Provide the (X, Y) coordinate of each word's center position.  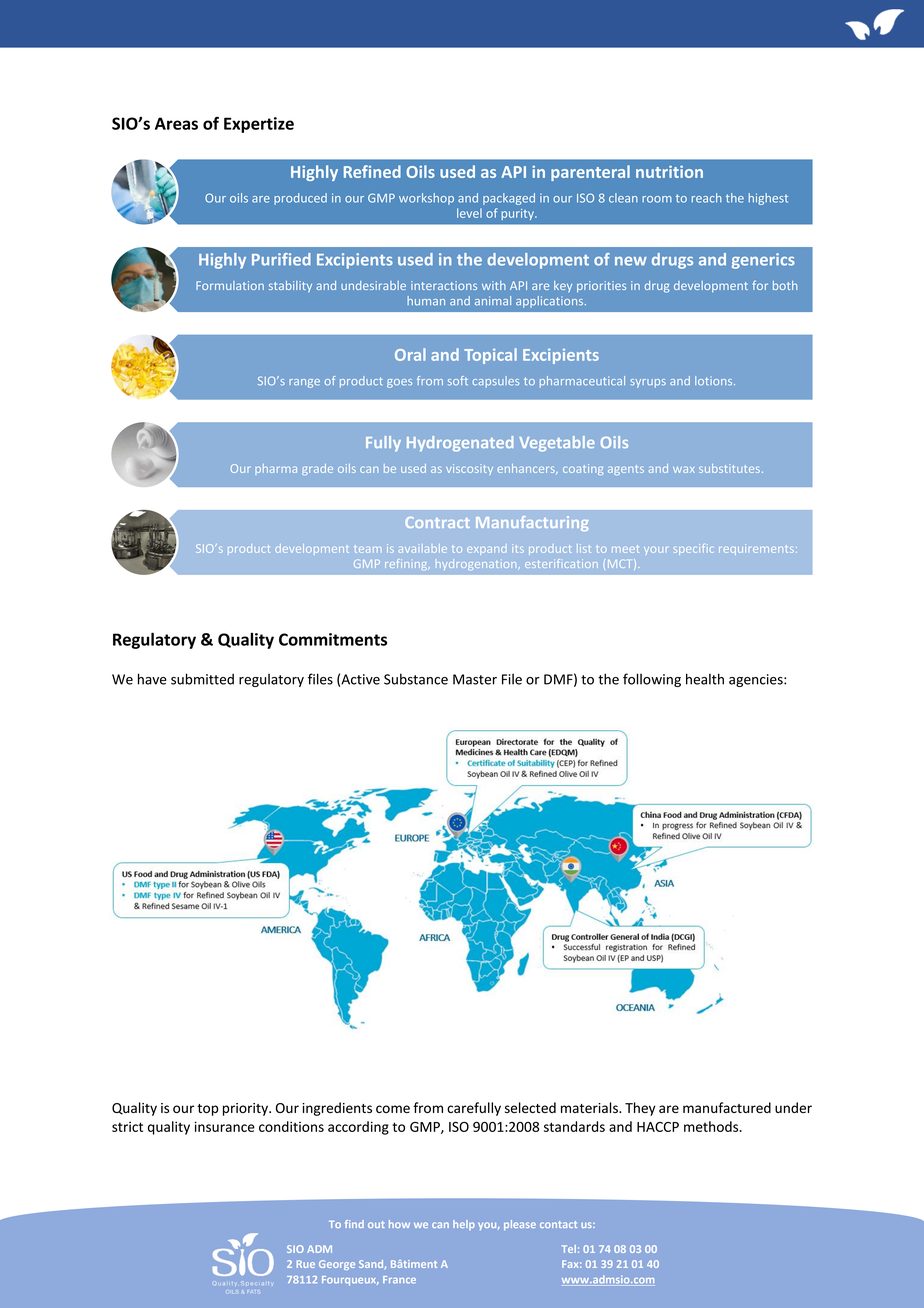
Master (475, 679)
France (399, 1280)
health (705, 679)
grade (317, 469)
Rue (306, 1264)
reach (707, 198)
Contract (438, 522)
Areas (176, 123)
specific (693, 549)
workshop (426, 199)
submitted (202, 679)
